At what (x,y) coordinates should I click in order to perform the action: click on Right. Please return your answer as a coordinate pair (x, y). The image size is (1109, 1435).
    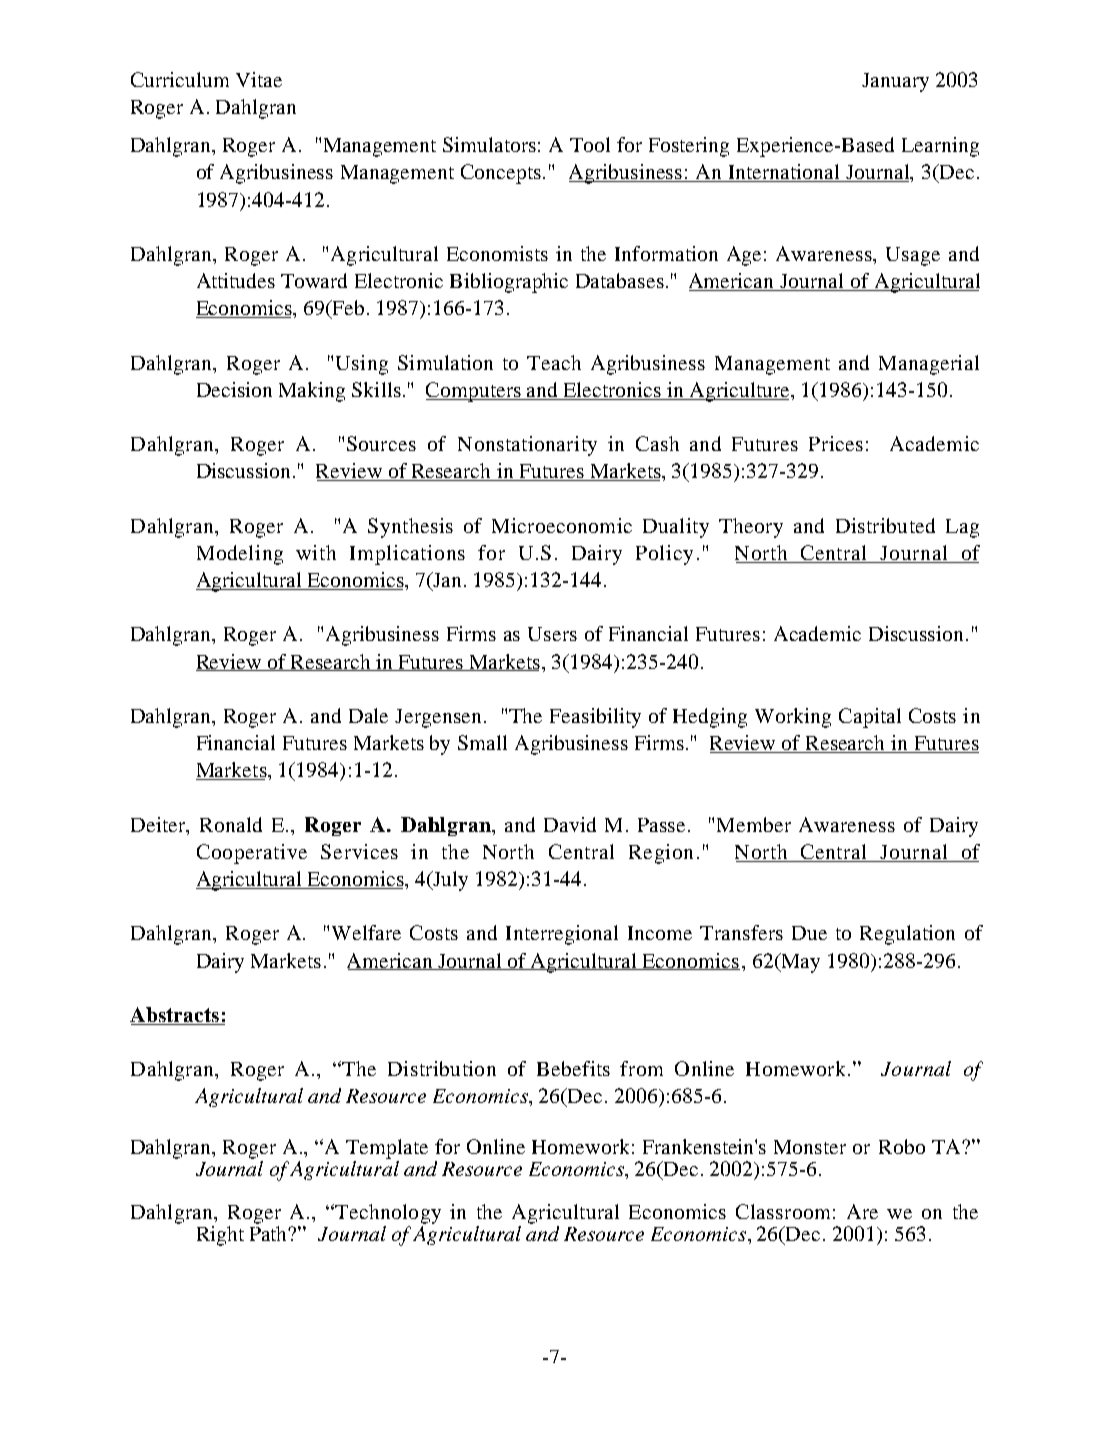
    Looking at the image, I should click on (220, 1236).
